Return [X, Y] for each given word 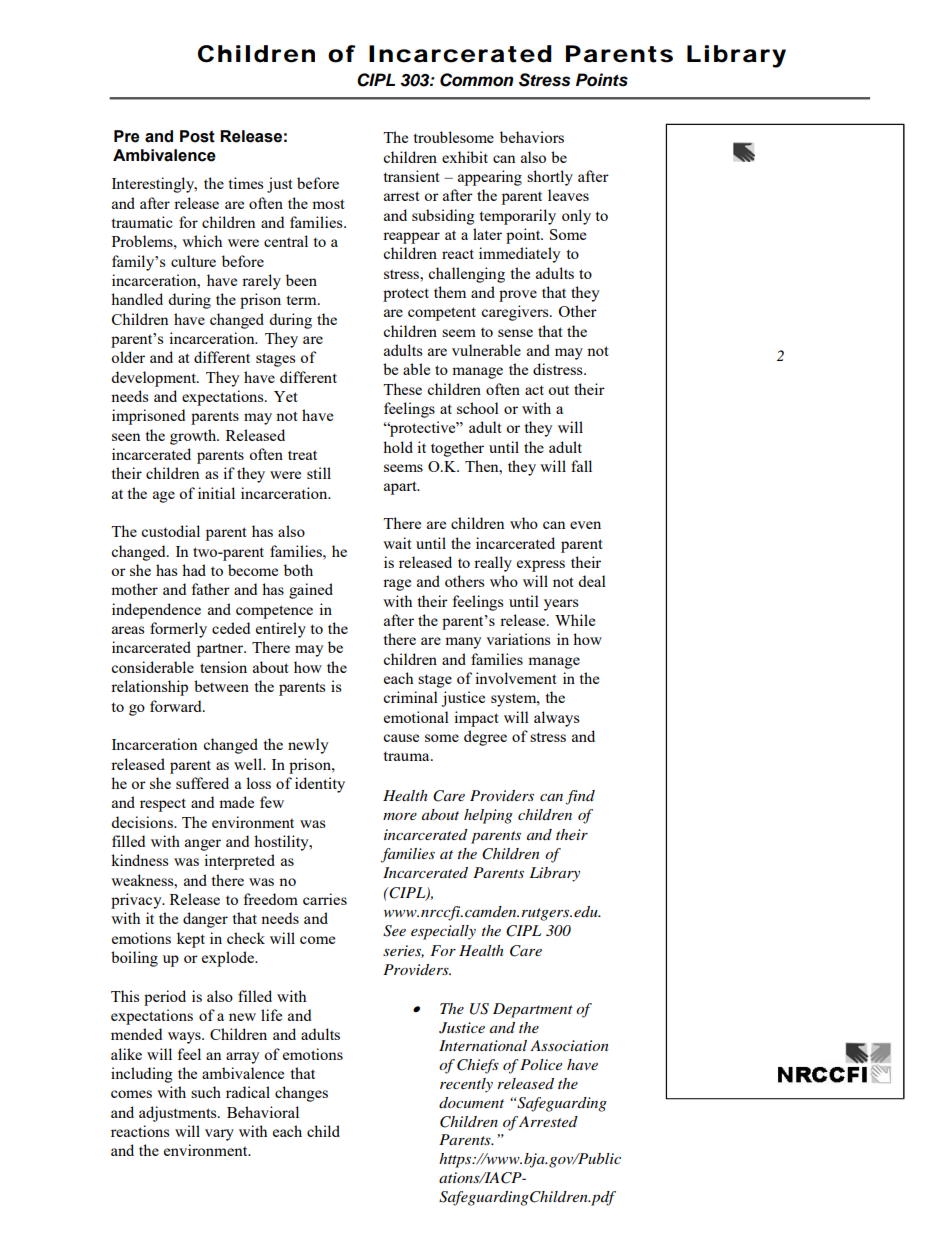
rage [397, 585]
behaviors [532, 137]
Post [197, 136]
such [206, 1092]
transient [411, 176]
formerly [178, 630]
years [561, 605]
